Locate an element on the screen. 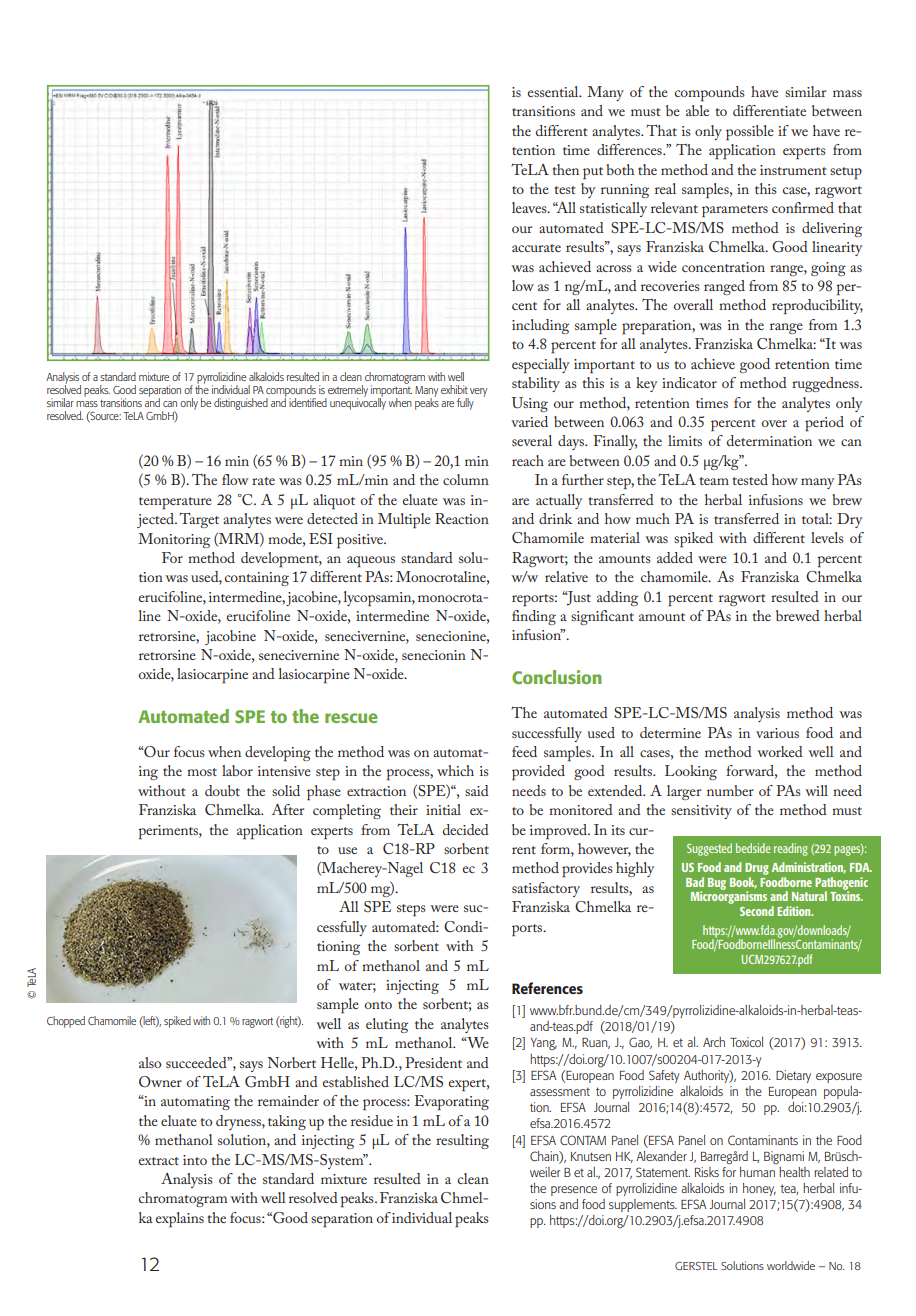 The width and height of the screenshot is (916, 1316). very is located at coordinates (477, 393).
